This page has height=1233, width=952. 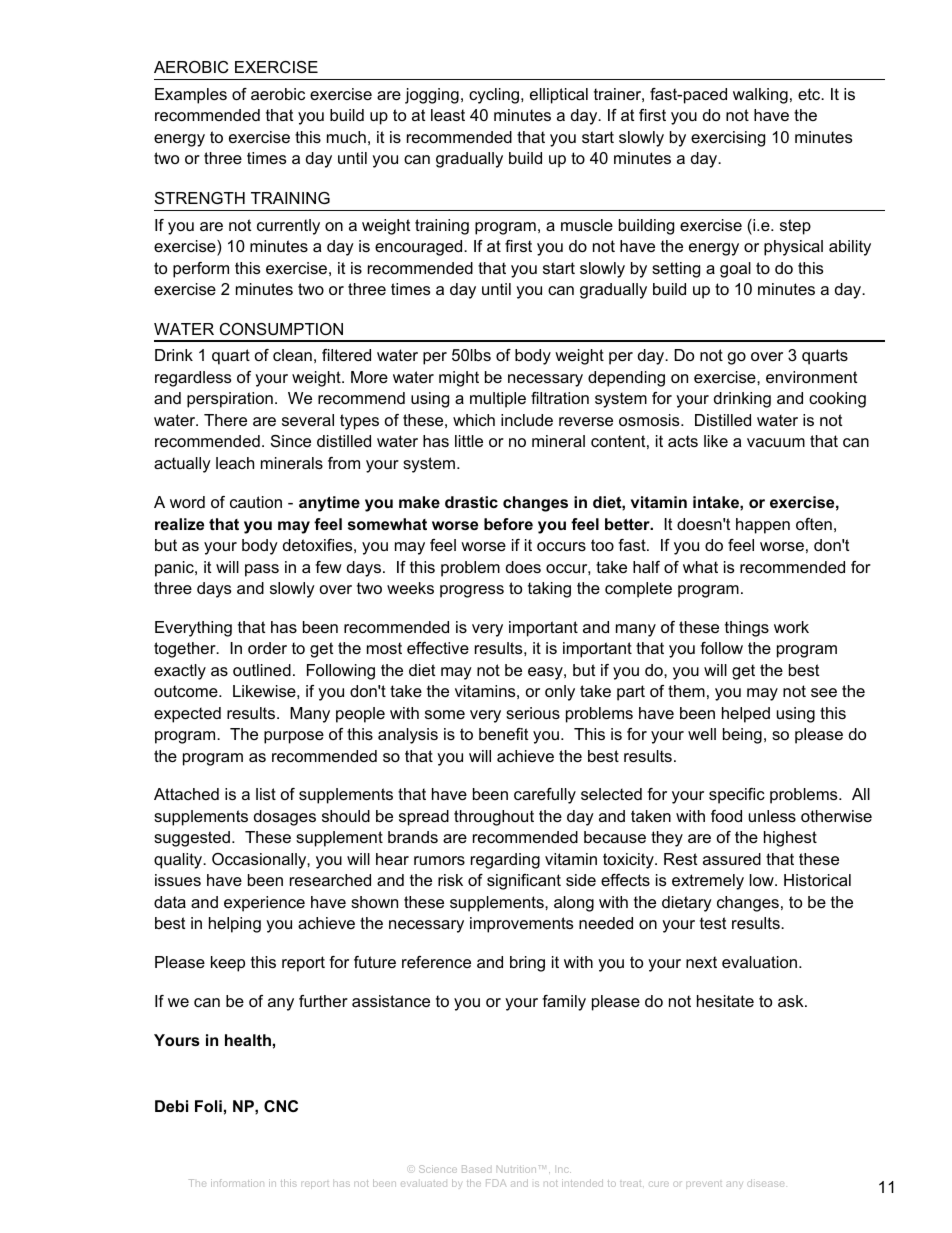 I want to click on Examples, so click(x=191, y=96).
